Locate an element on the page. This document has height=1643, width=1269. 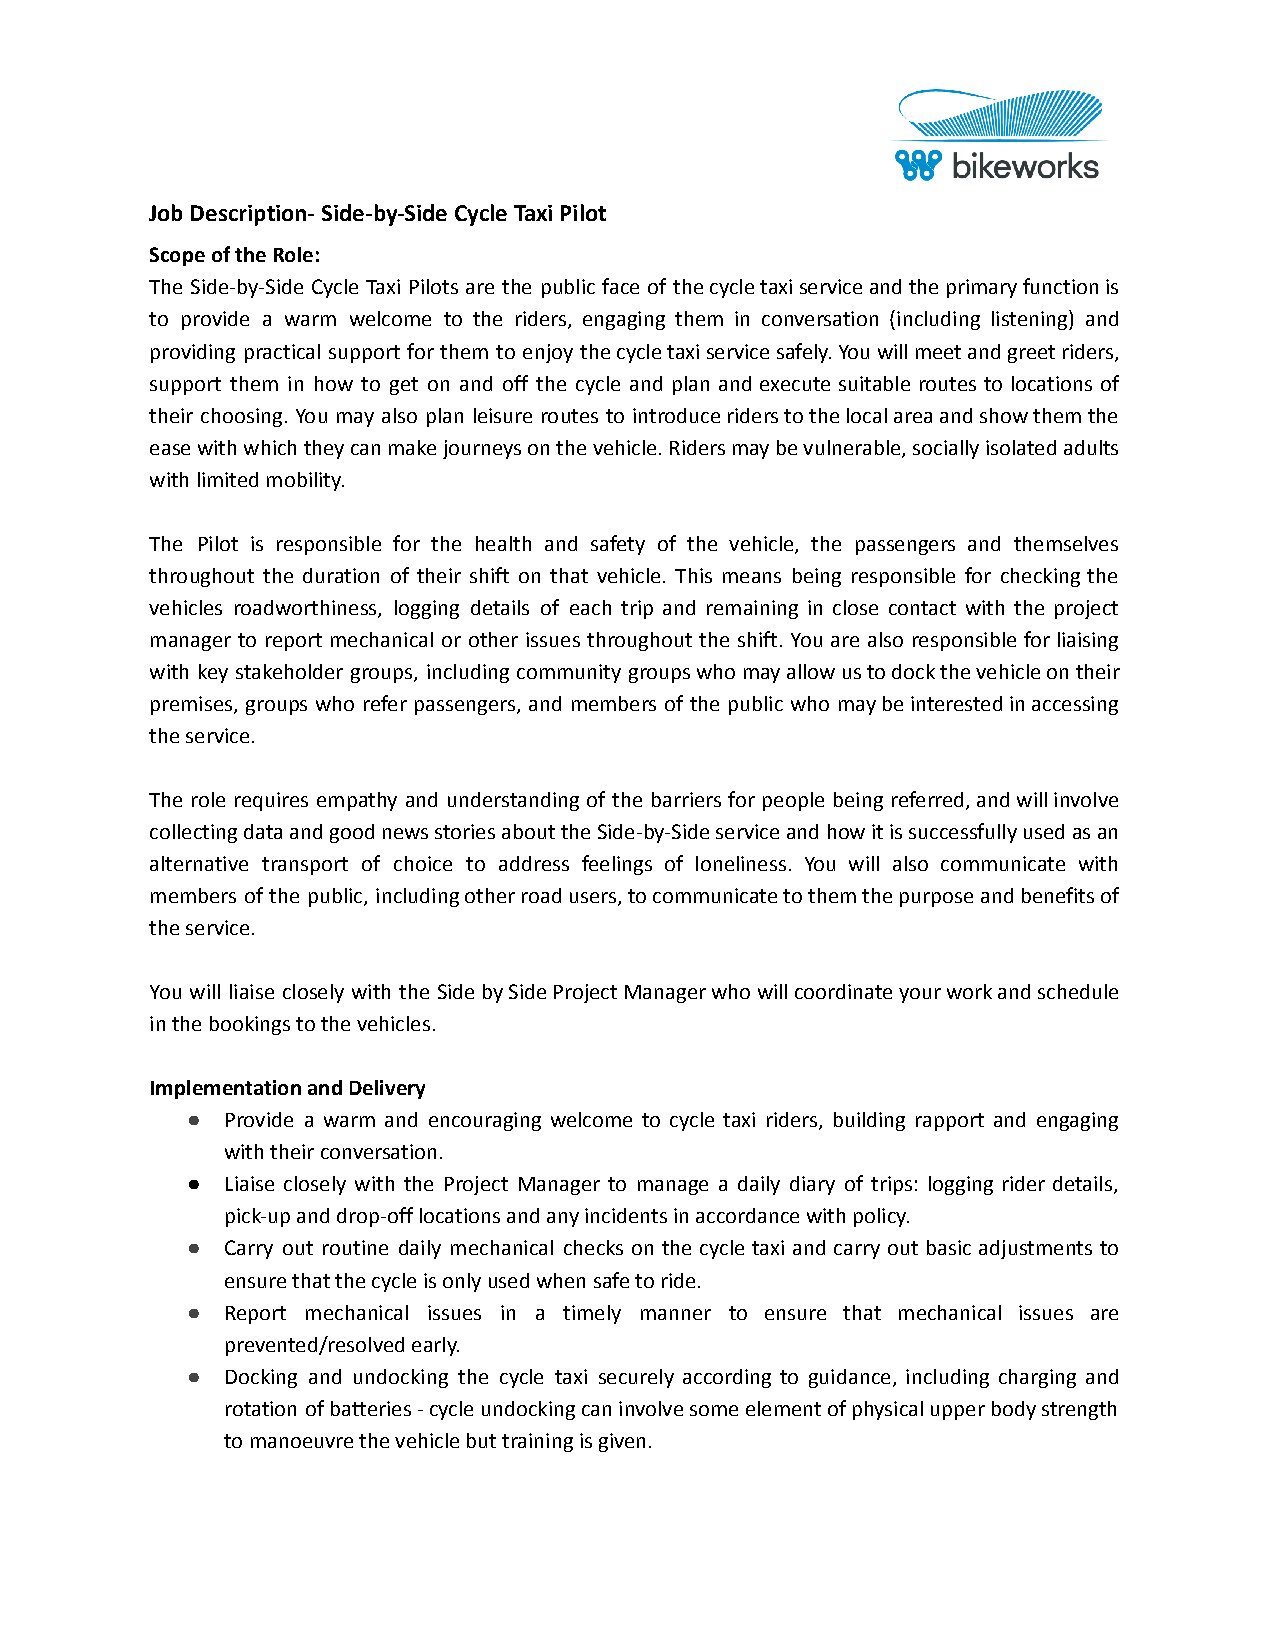
securely is located at coordinates (636, 1378).
